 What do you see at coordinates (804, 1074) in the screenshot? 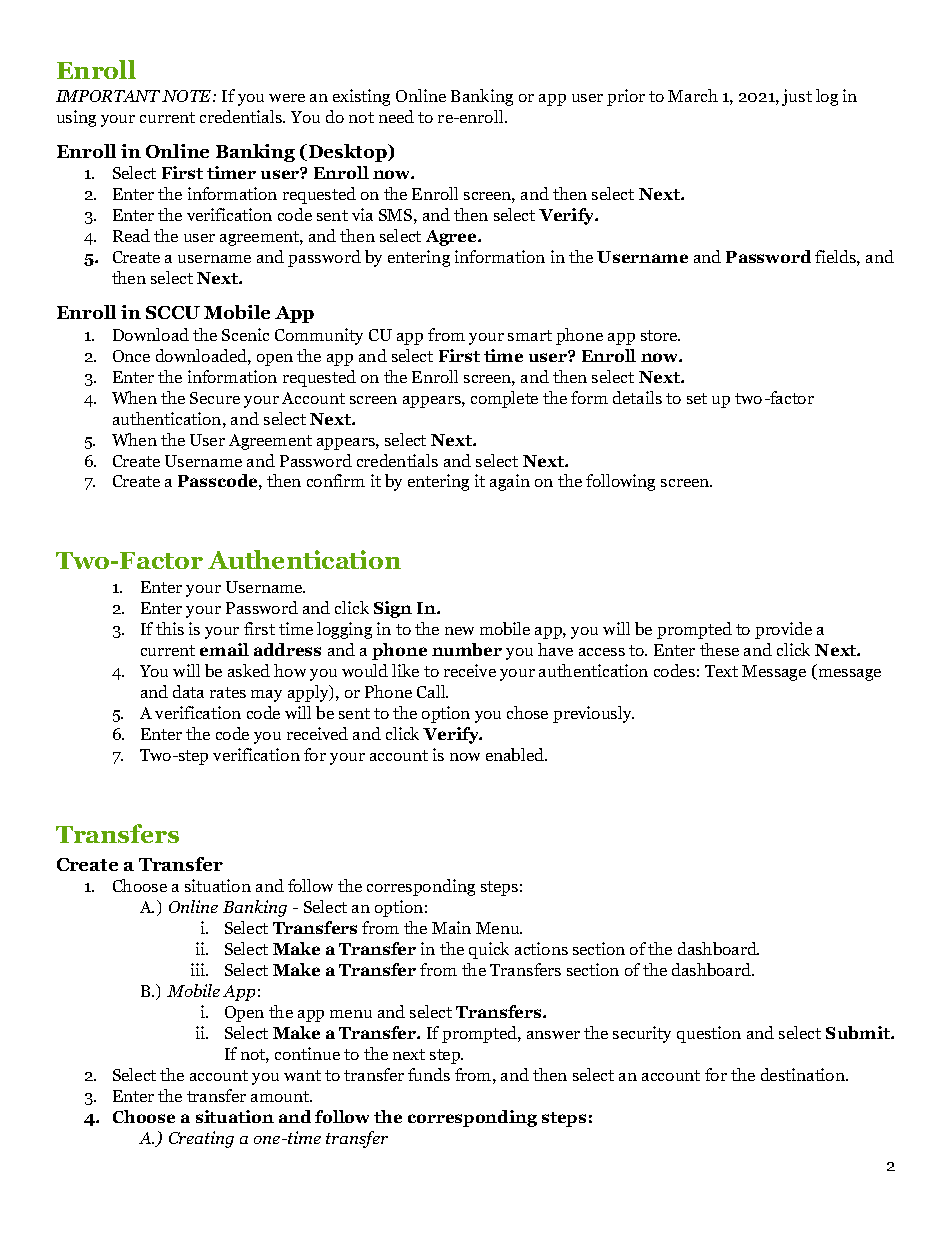
I see `destination` at bounding box center [804, 1074].
